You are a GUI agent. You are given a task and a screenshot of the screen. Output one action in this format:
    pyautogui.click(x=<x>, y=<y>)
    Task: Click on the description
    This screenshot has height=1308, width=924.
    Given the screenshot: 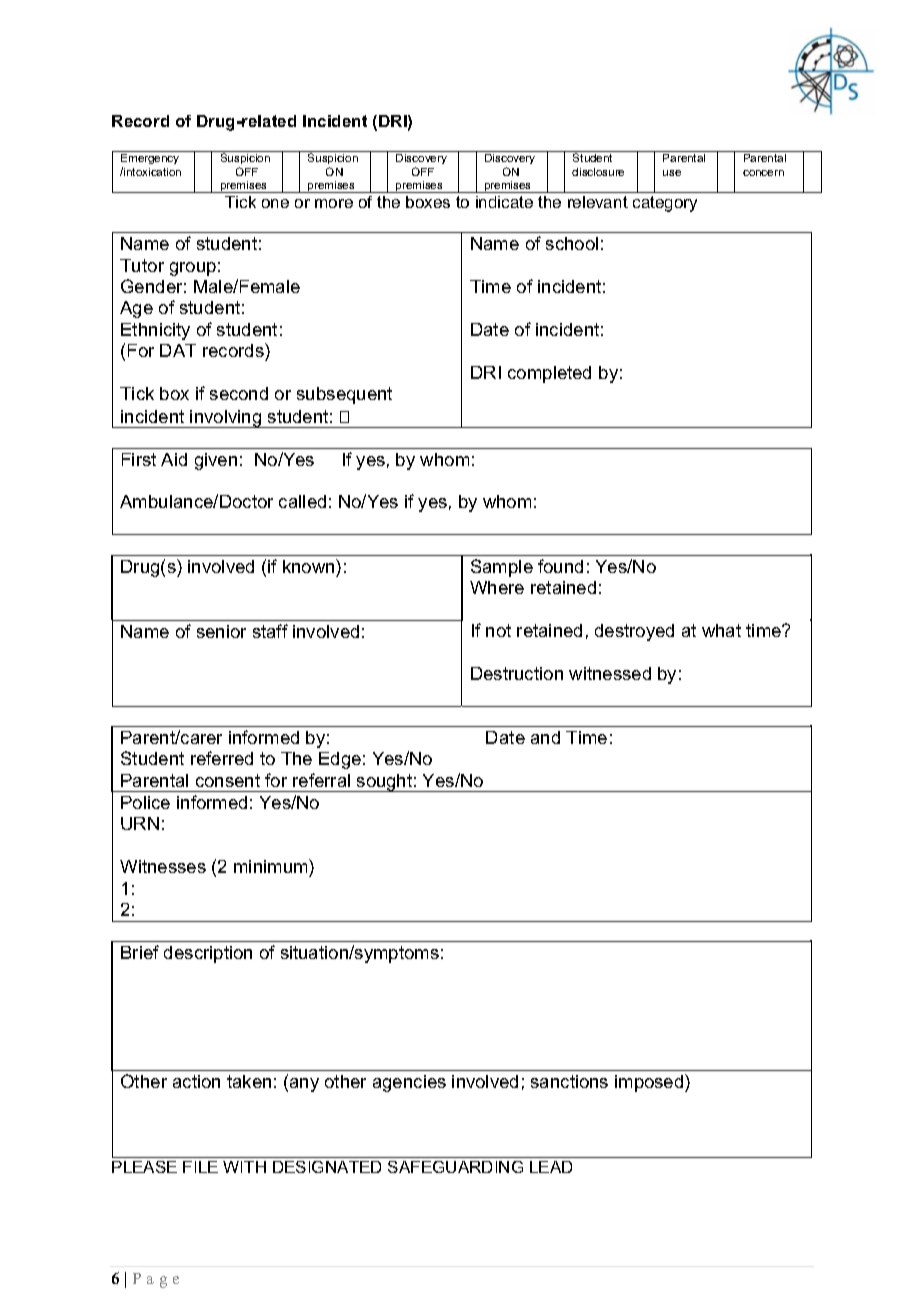 What is the action you would take?
    pyautogui.click(x=208, y=954)
